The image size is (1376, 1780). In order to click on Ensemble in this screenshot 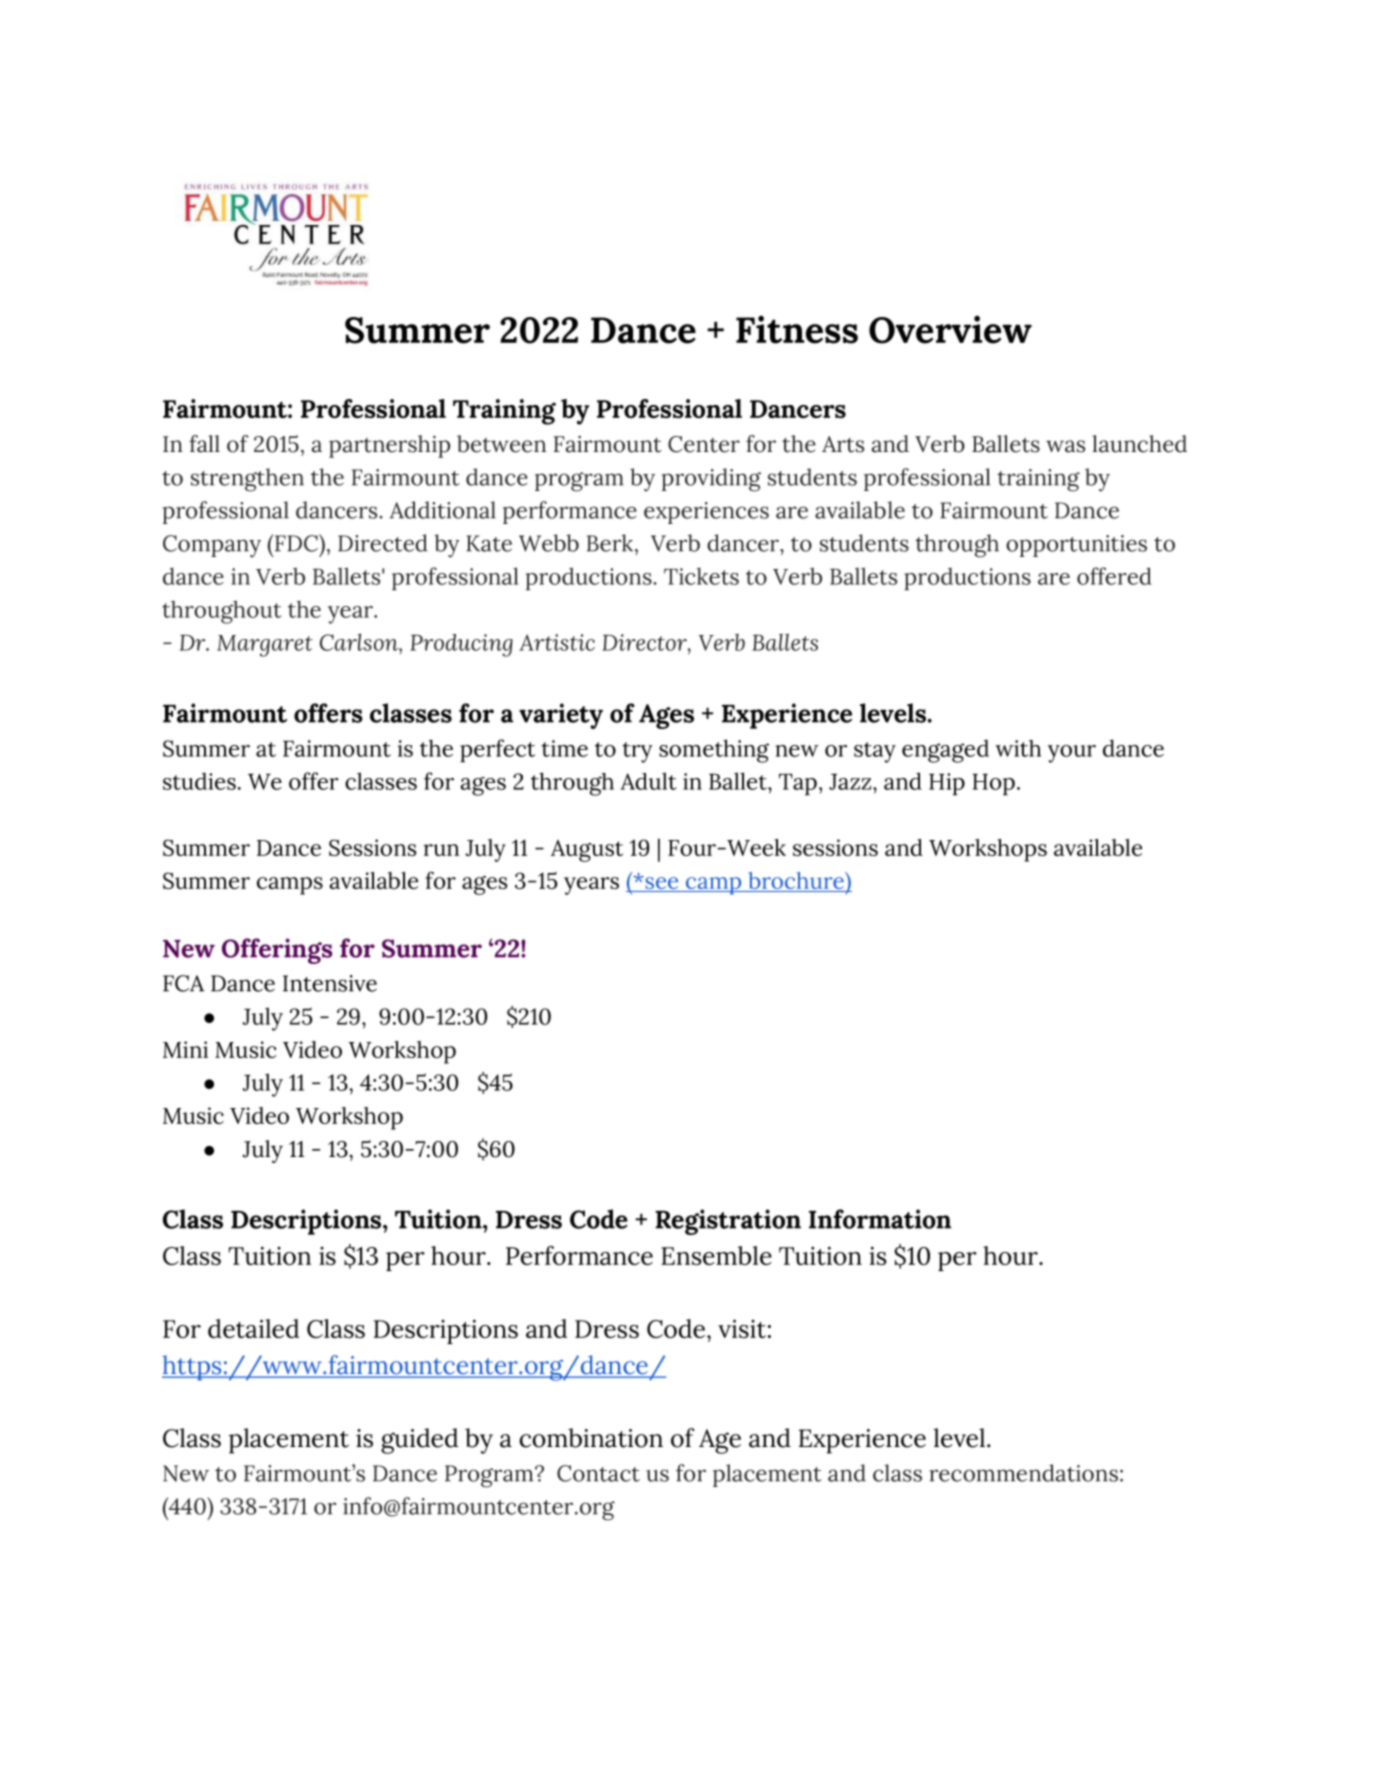, I will do `click(716, 1255)`.
